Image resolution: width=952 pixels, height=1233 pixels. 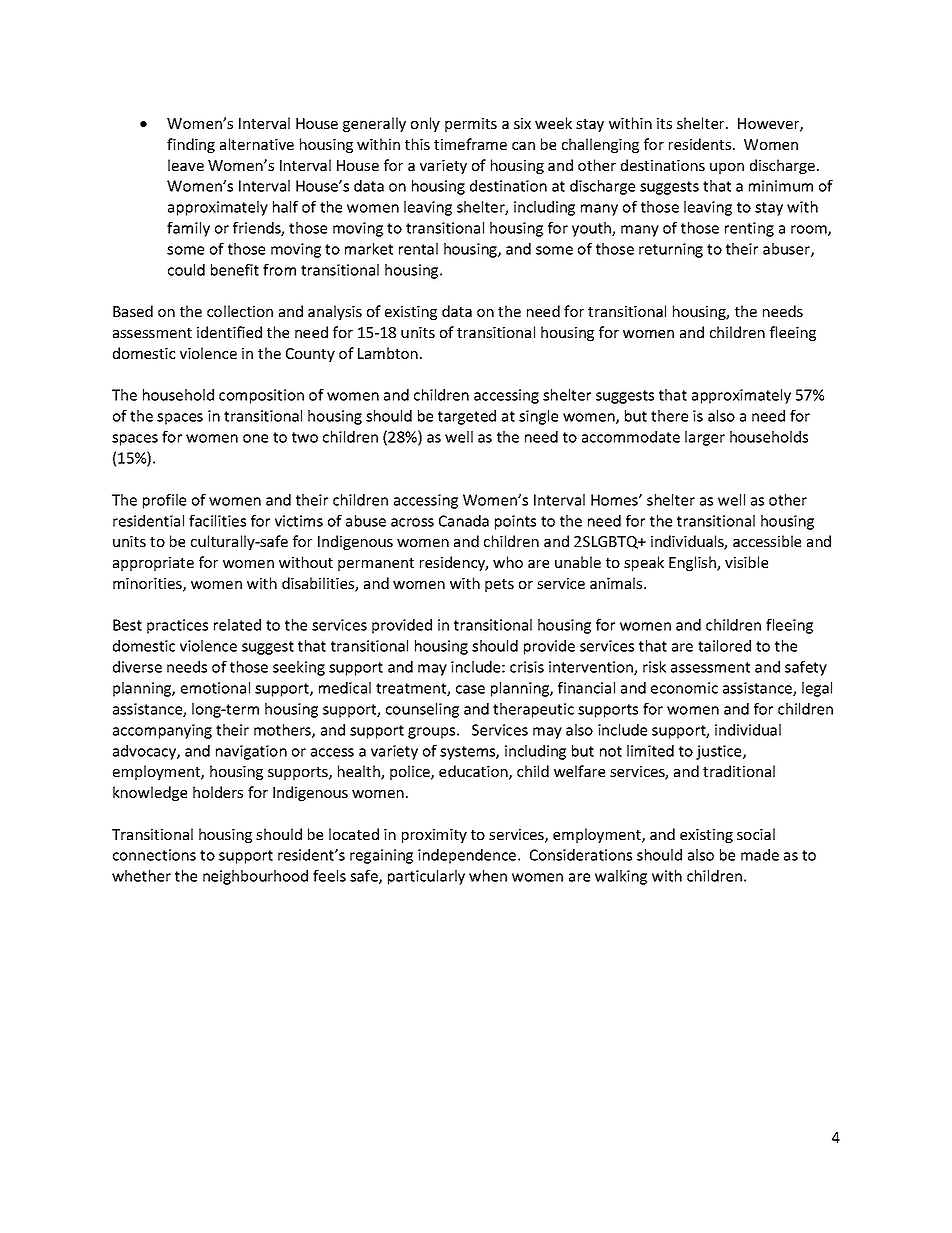 I want to click on returning, so click(x=671, y=250).
